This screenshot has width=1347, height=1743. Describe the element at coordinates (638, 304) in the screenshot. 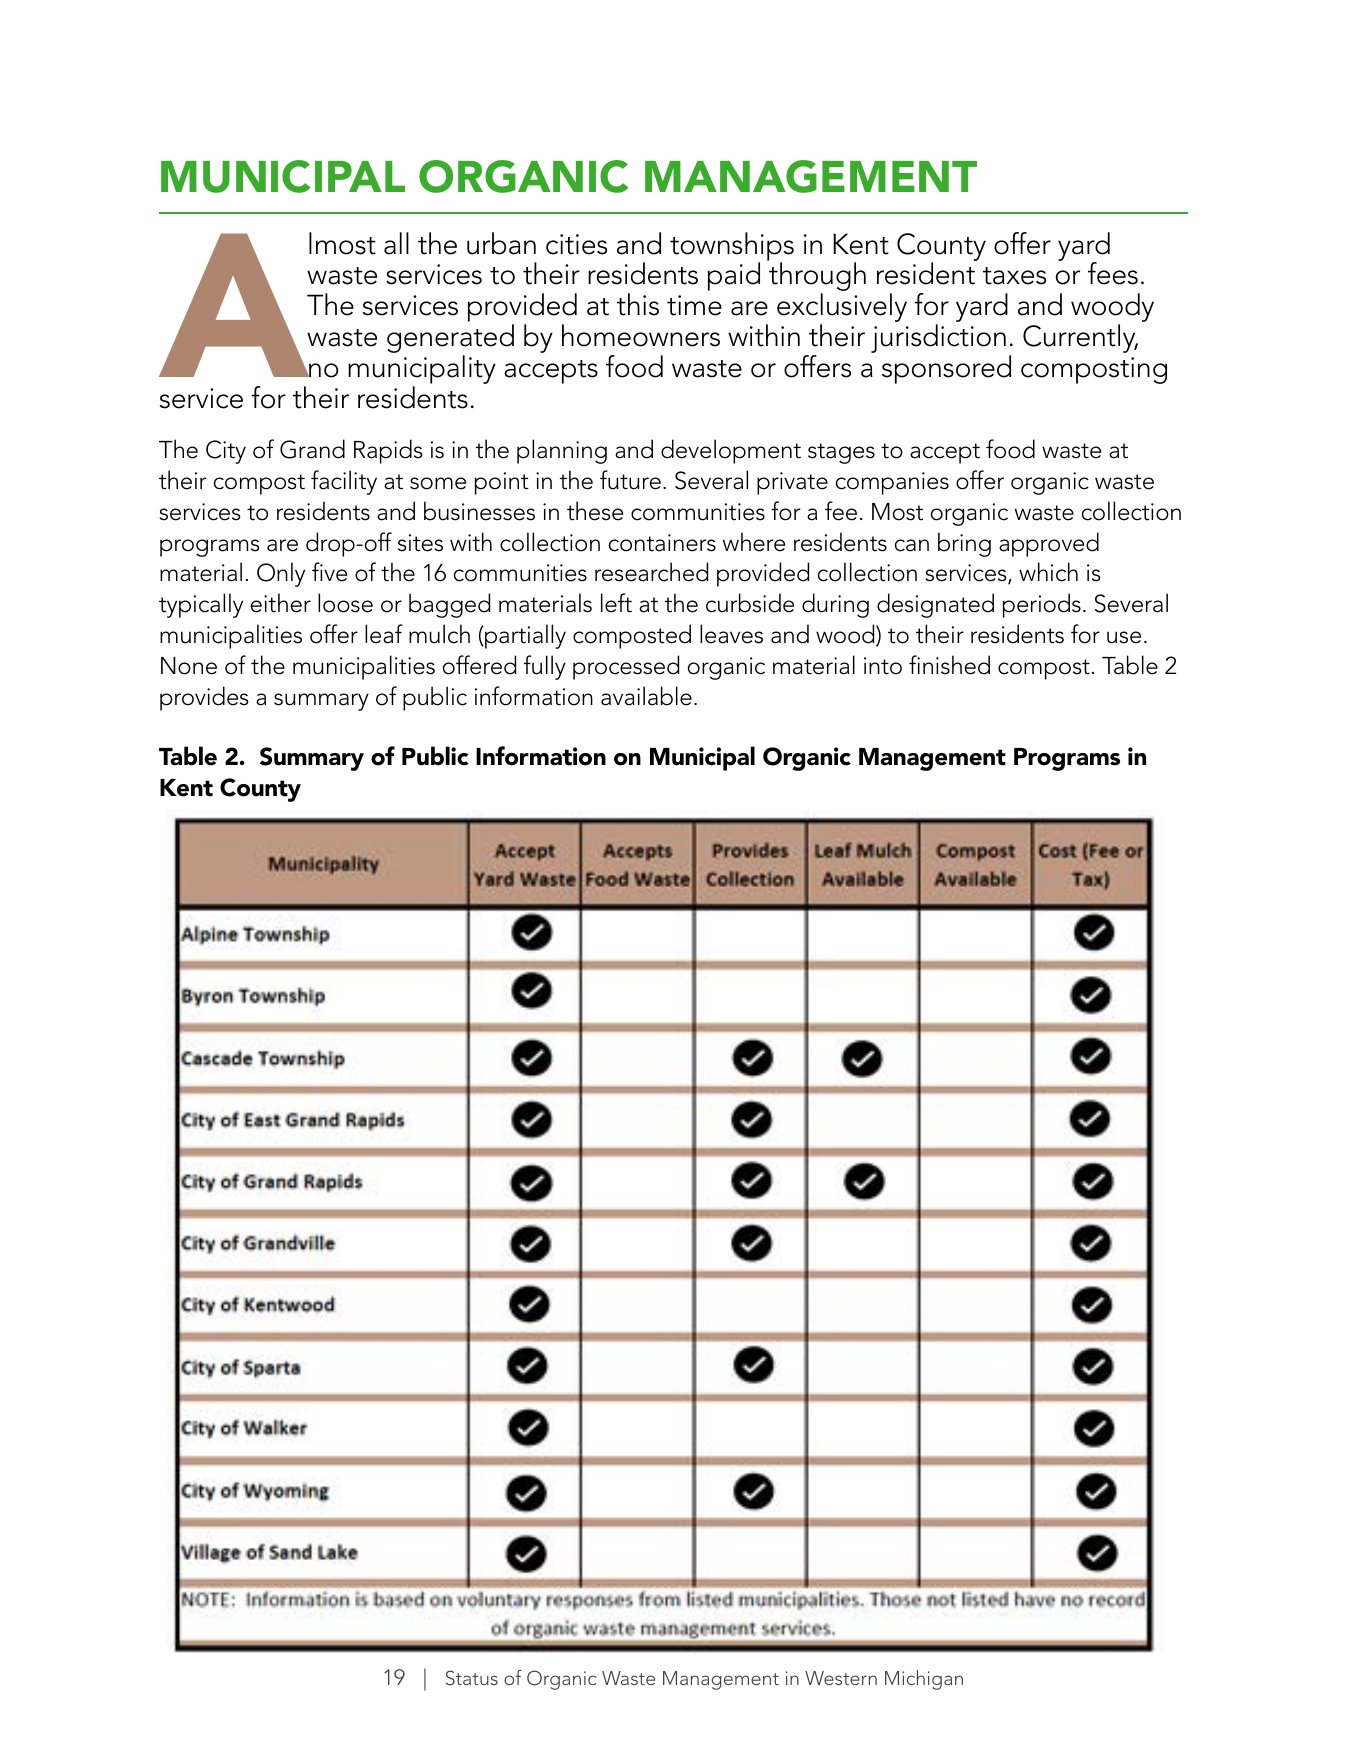

I see `this` at that location.
